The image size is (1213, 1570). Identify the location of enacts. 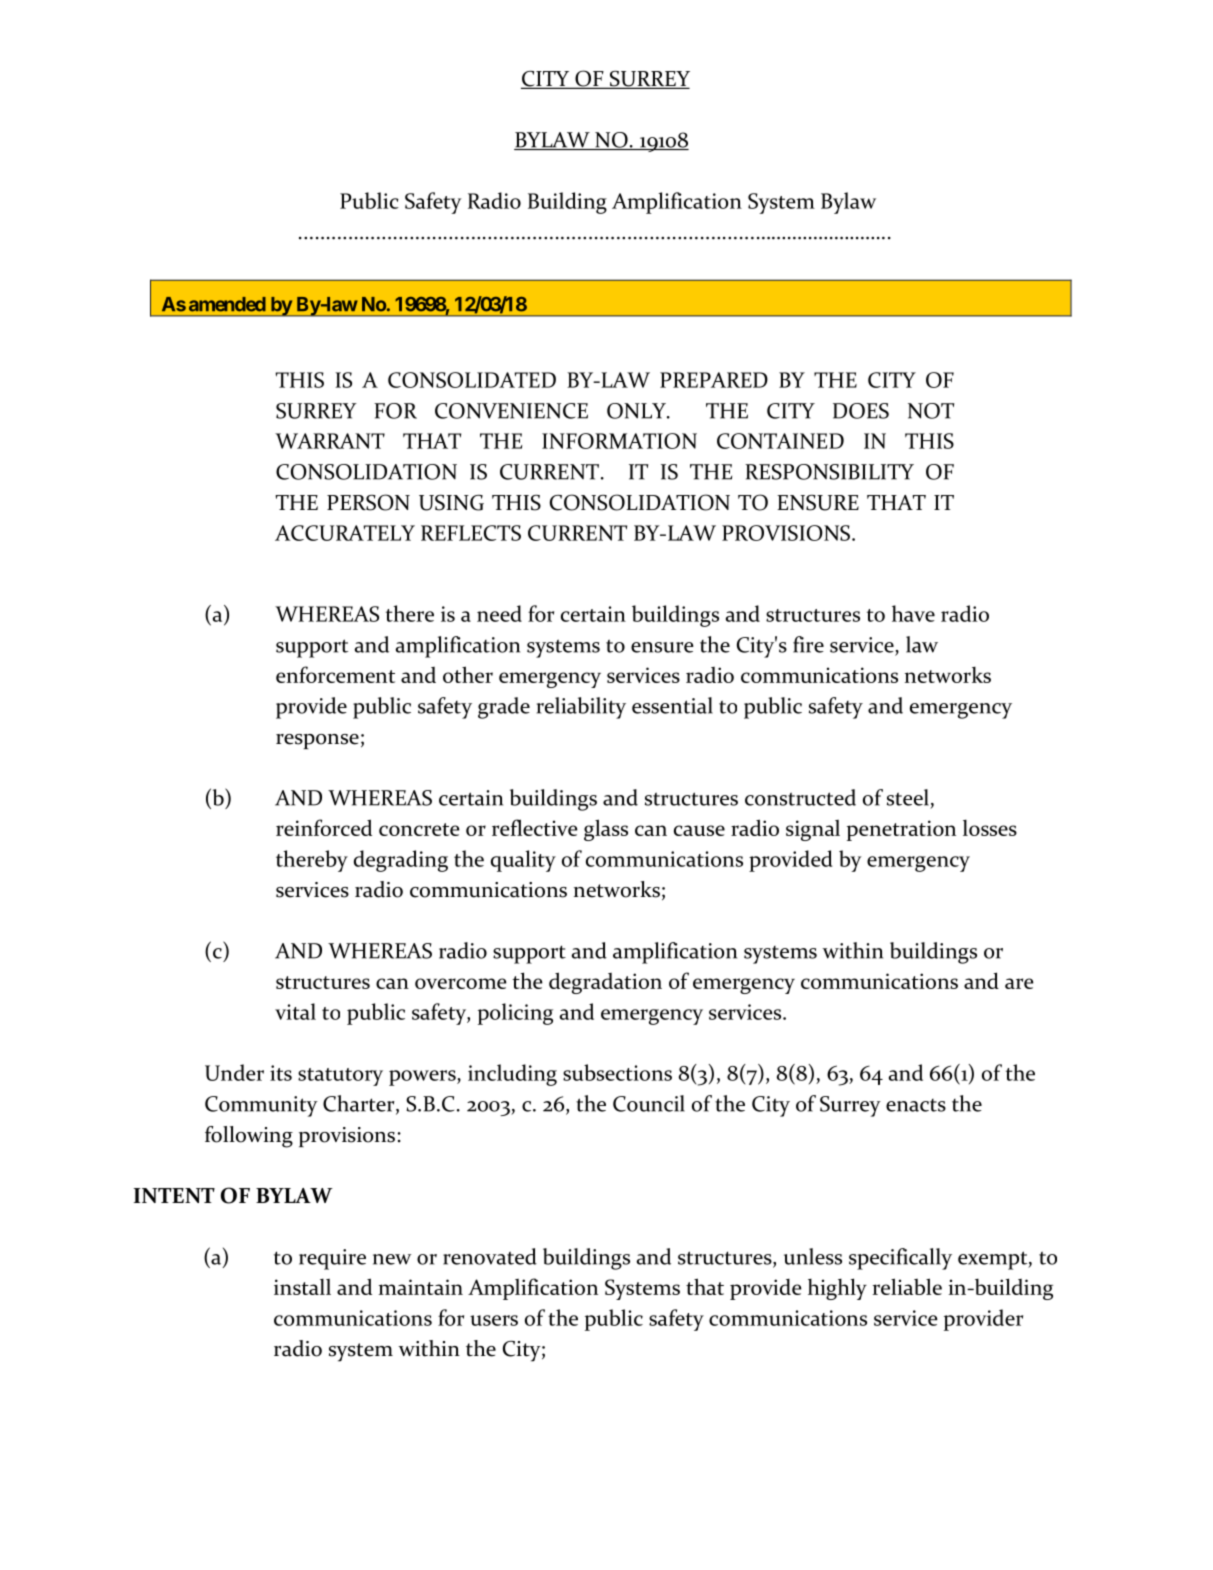
(916, 1105).
